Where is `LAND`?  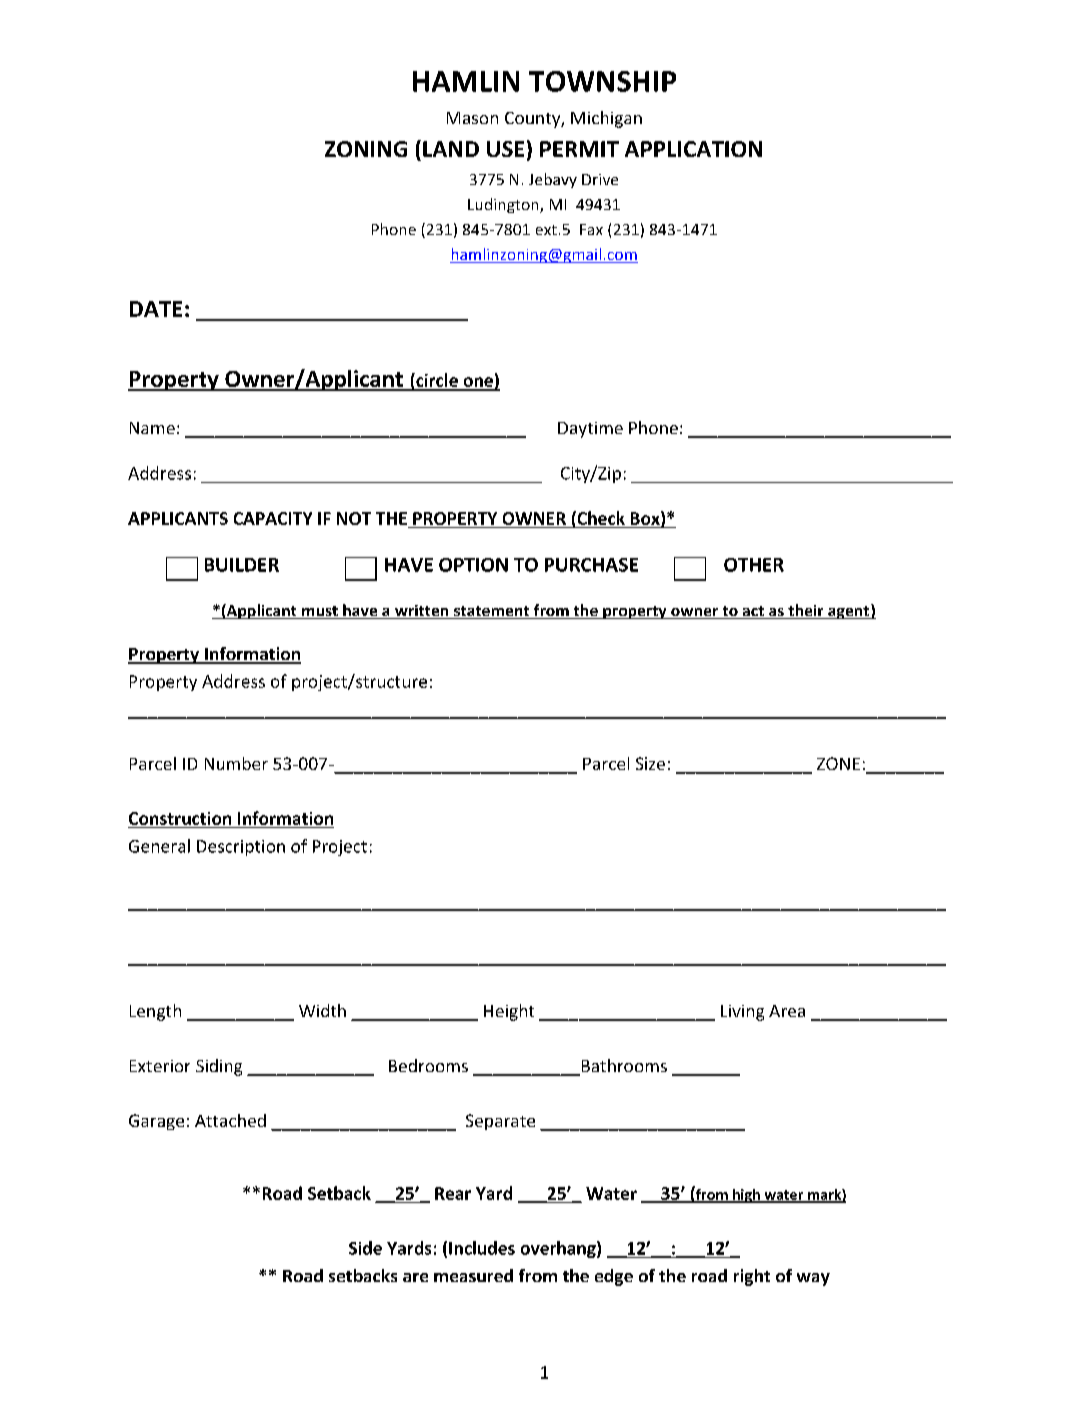 LAND is located at coordinates (451, 149).
